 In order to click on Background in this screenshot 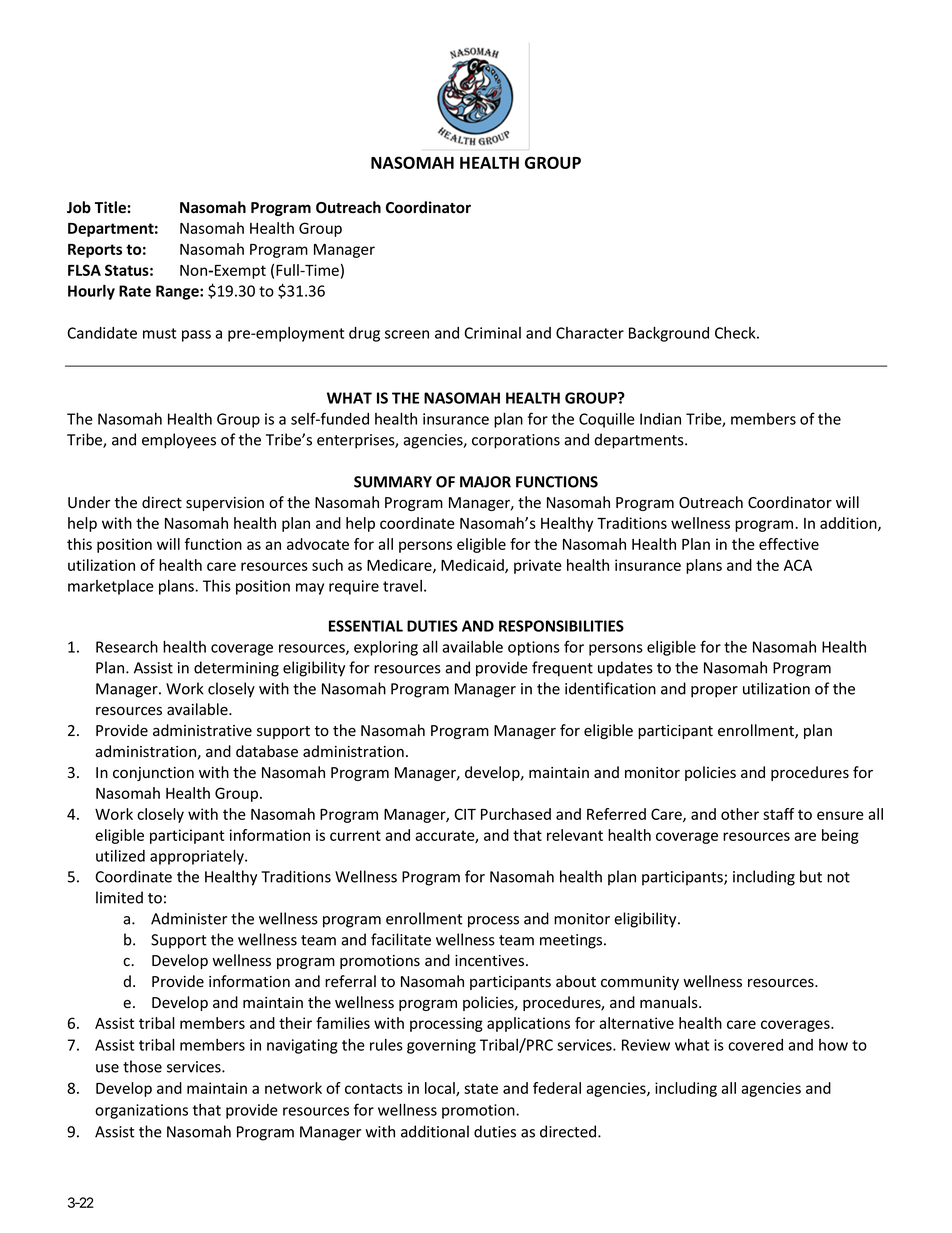, I will do `click(669, 334)`.
